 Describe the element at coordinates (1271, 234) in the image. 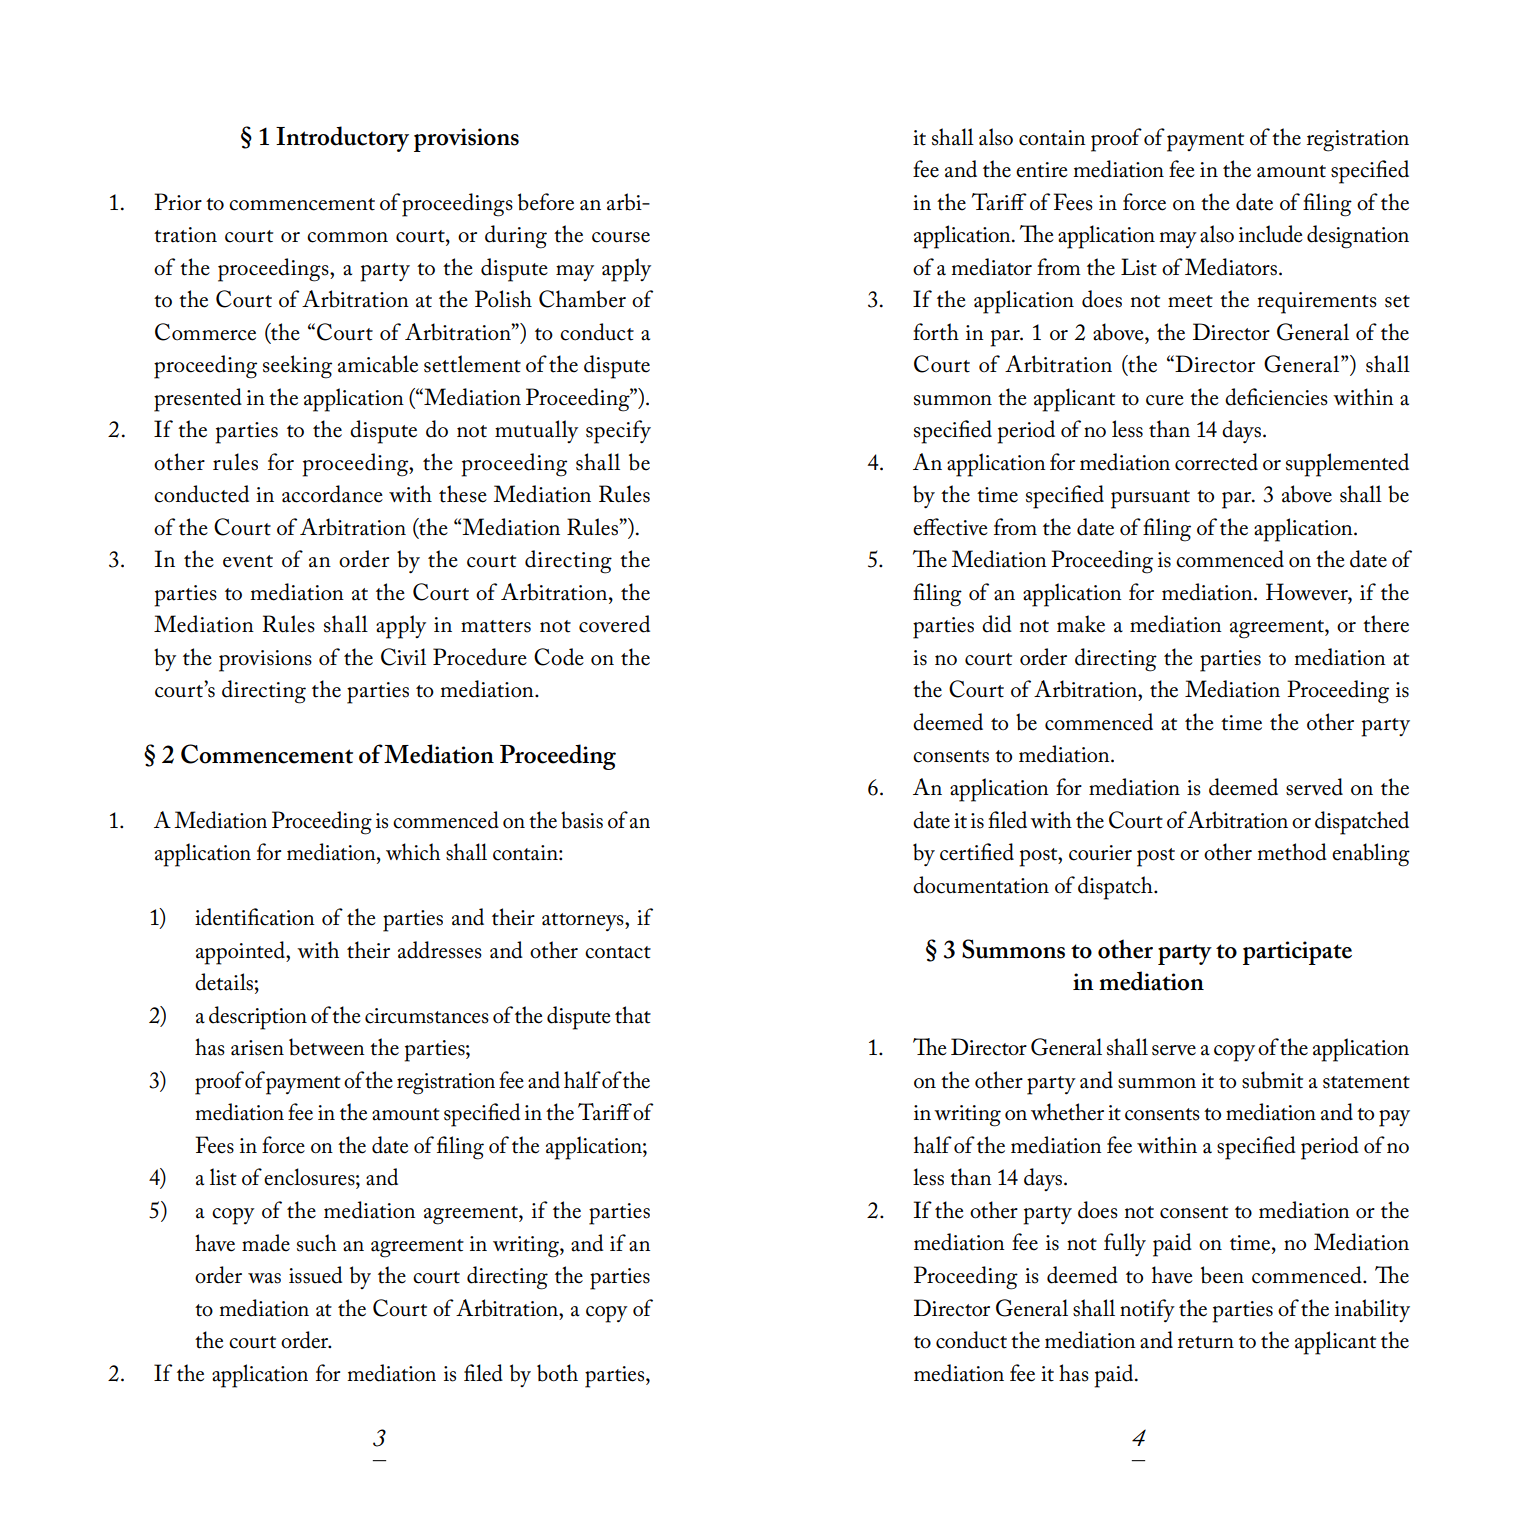

I see `include` at that location.
